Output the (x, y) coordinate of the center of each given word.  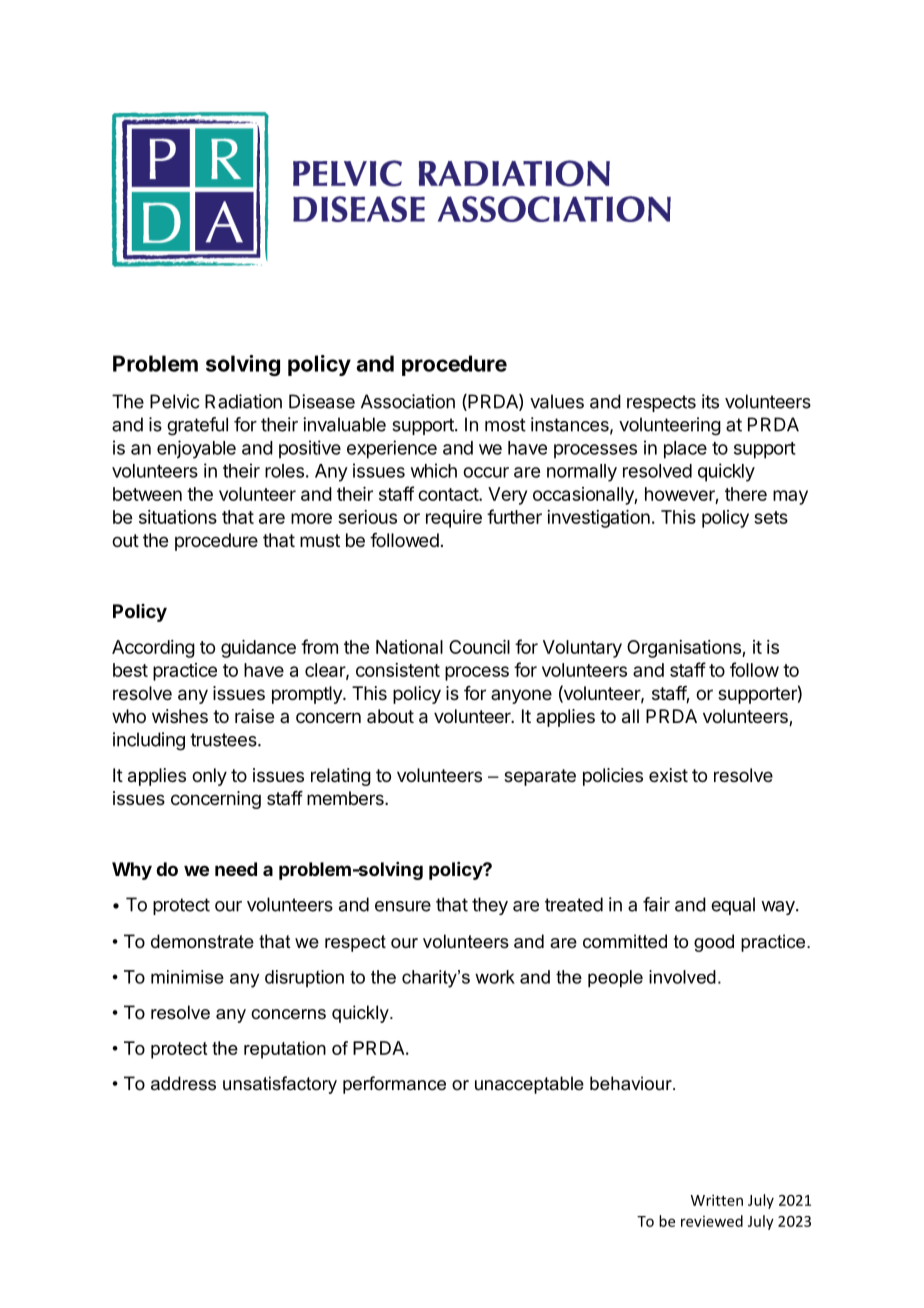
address (183, 1083)
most (505, 425)
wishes (180, 716)
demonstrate (202, 941)
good (714, 943)
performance (394, 1085)
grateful (197, 426)
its (710, 401)
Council (479, 647)
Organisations (685, 649)
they (490, 906)
